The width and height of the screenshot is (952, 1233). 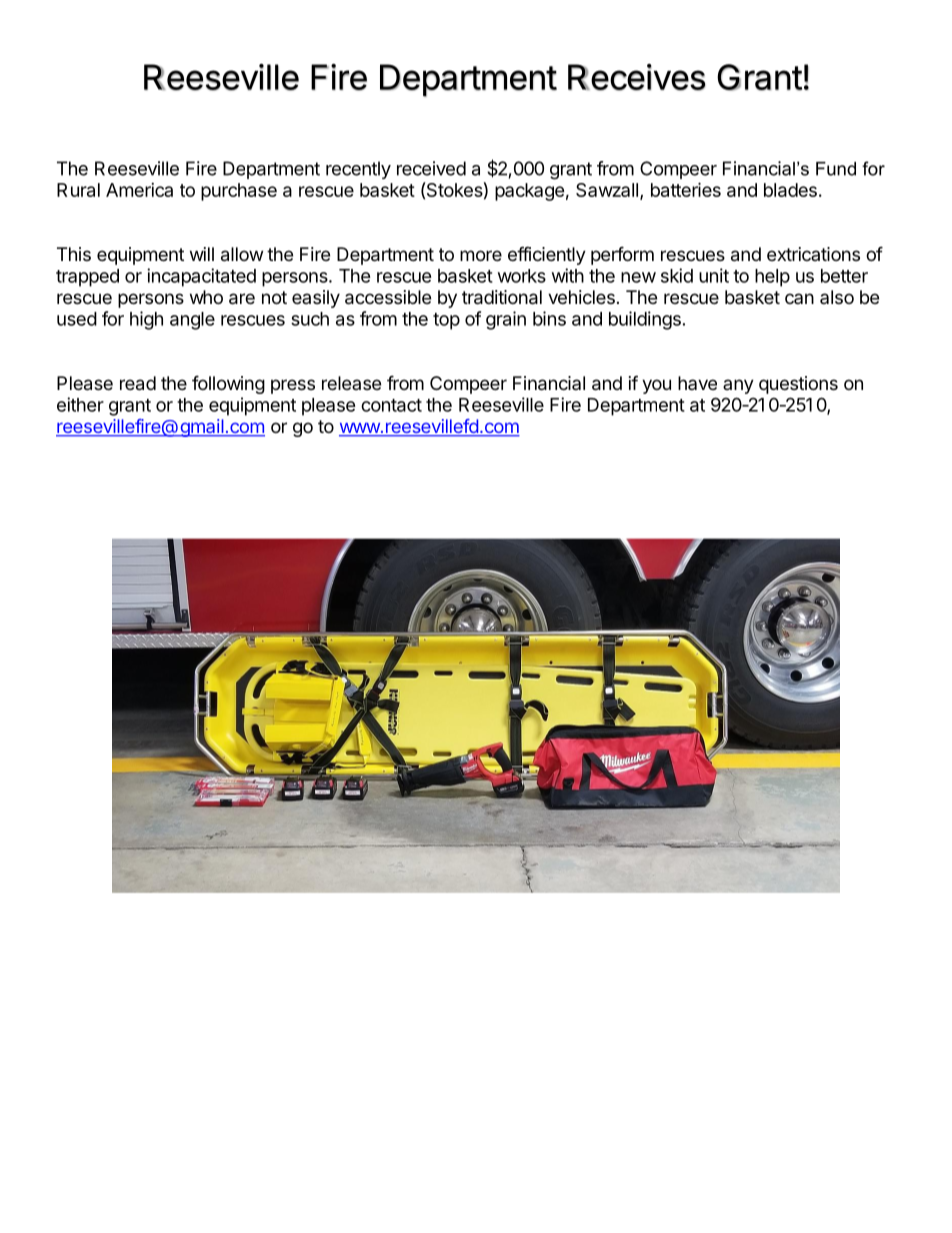 I want to click on any, so click(x=738, y=386).
